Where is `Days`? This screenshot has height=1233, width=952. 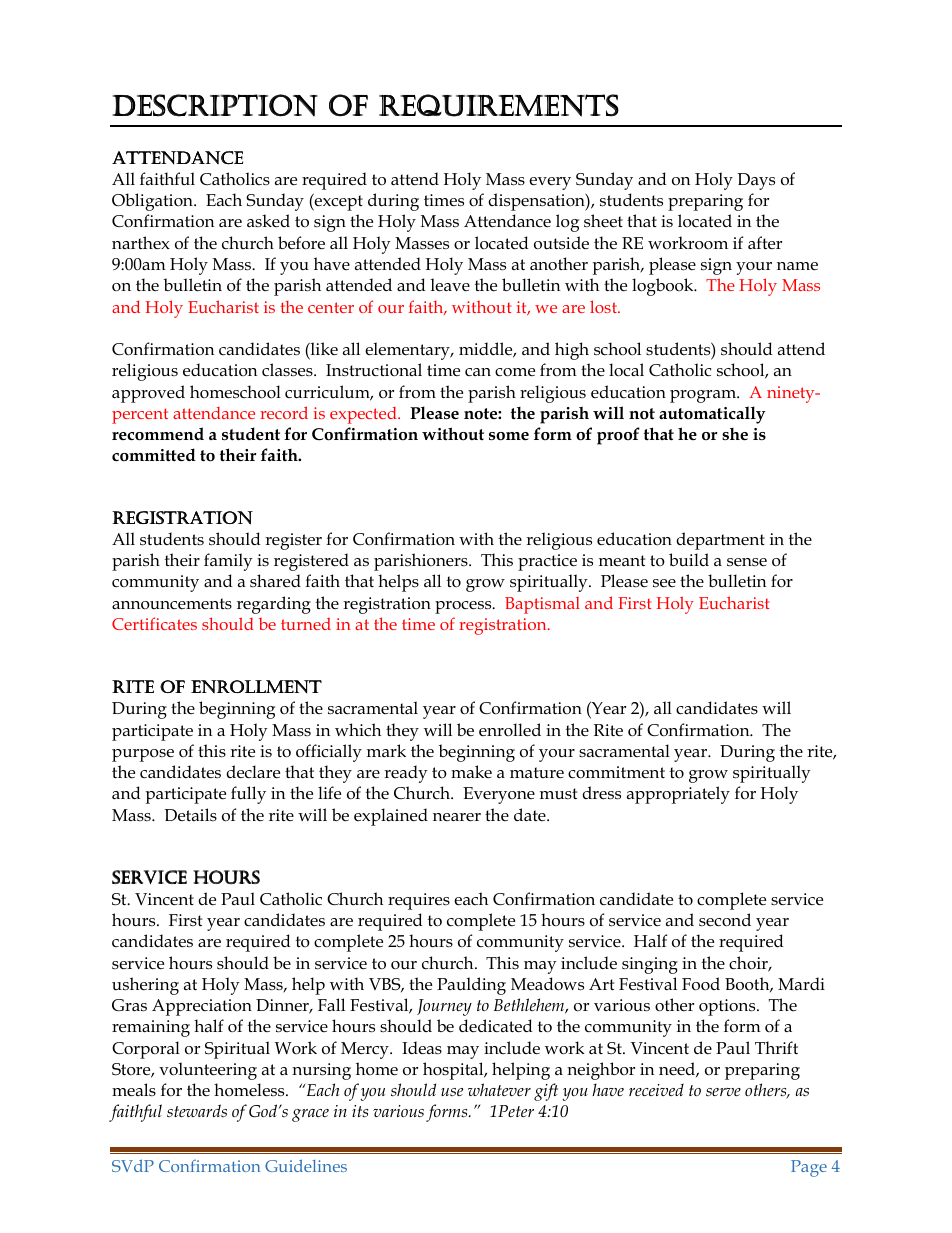
Days is located at coordinates (756, 181).
